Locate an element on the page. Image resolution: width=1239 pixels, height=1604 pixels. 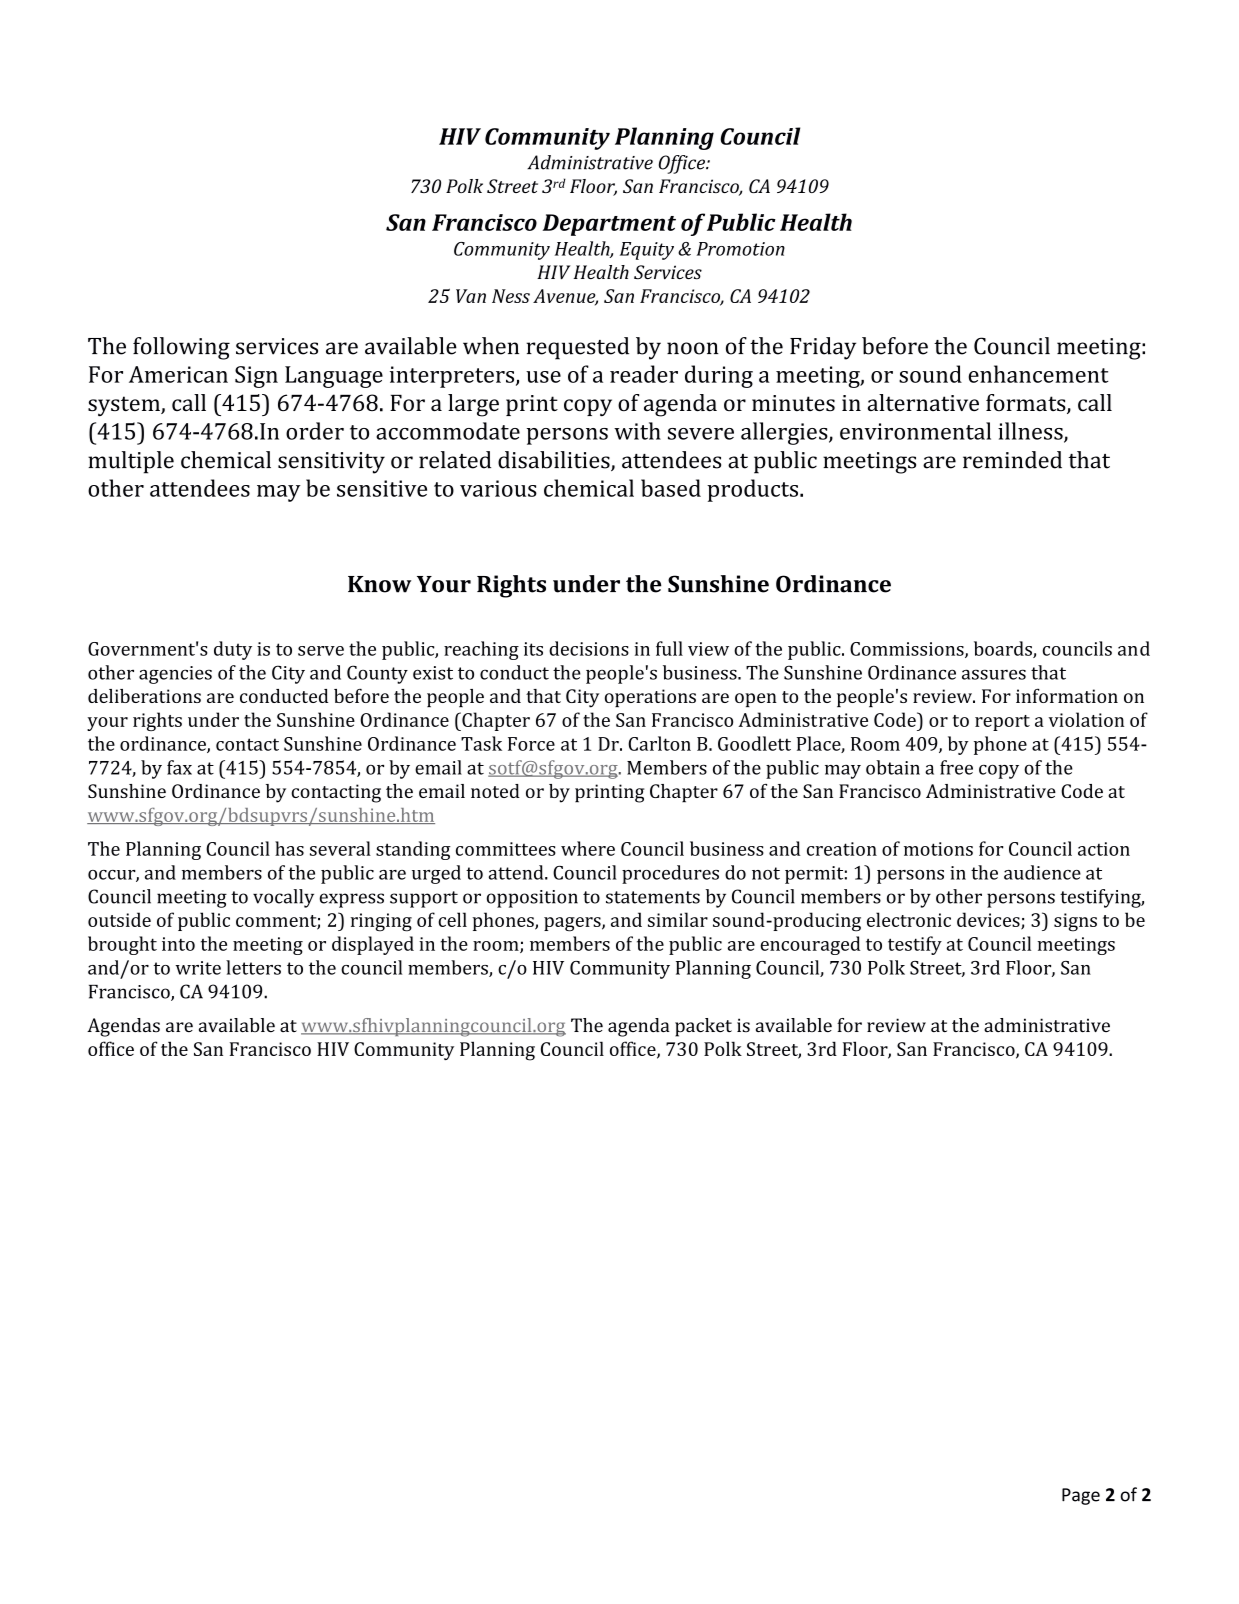
free is located at coordinates (956, 767).
